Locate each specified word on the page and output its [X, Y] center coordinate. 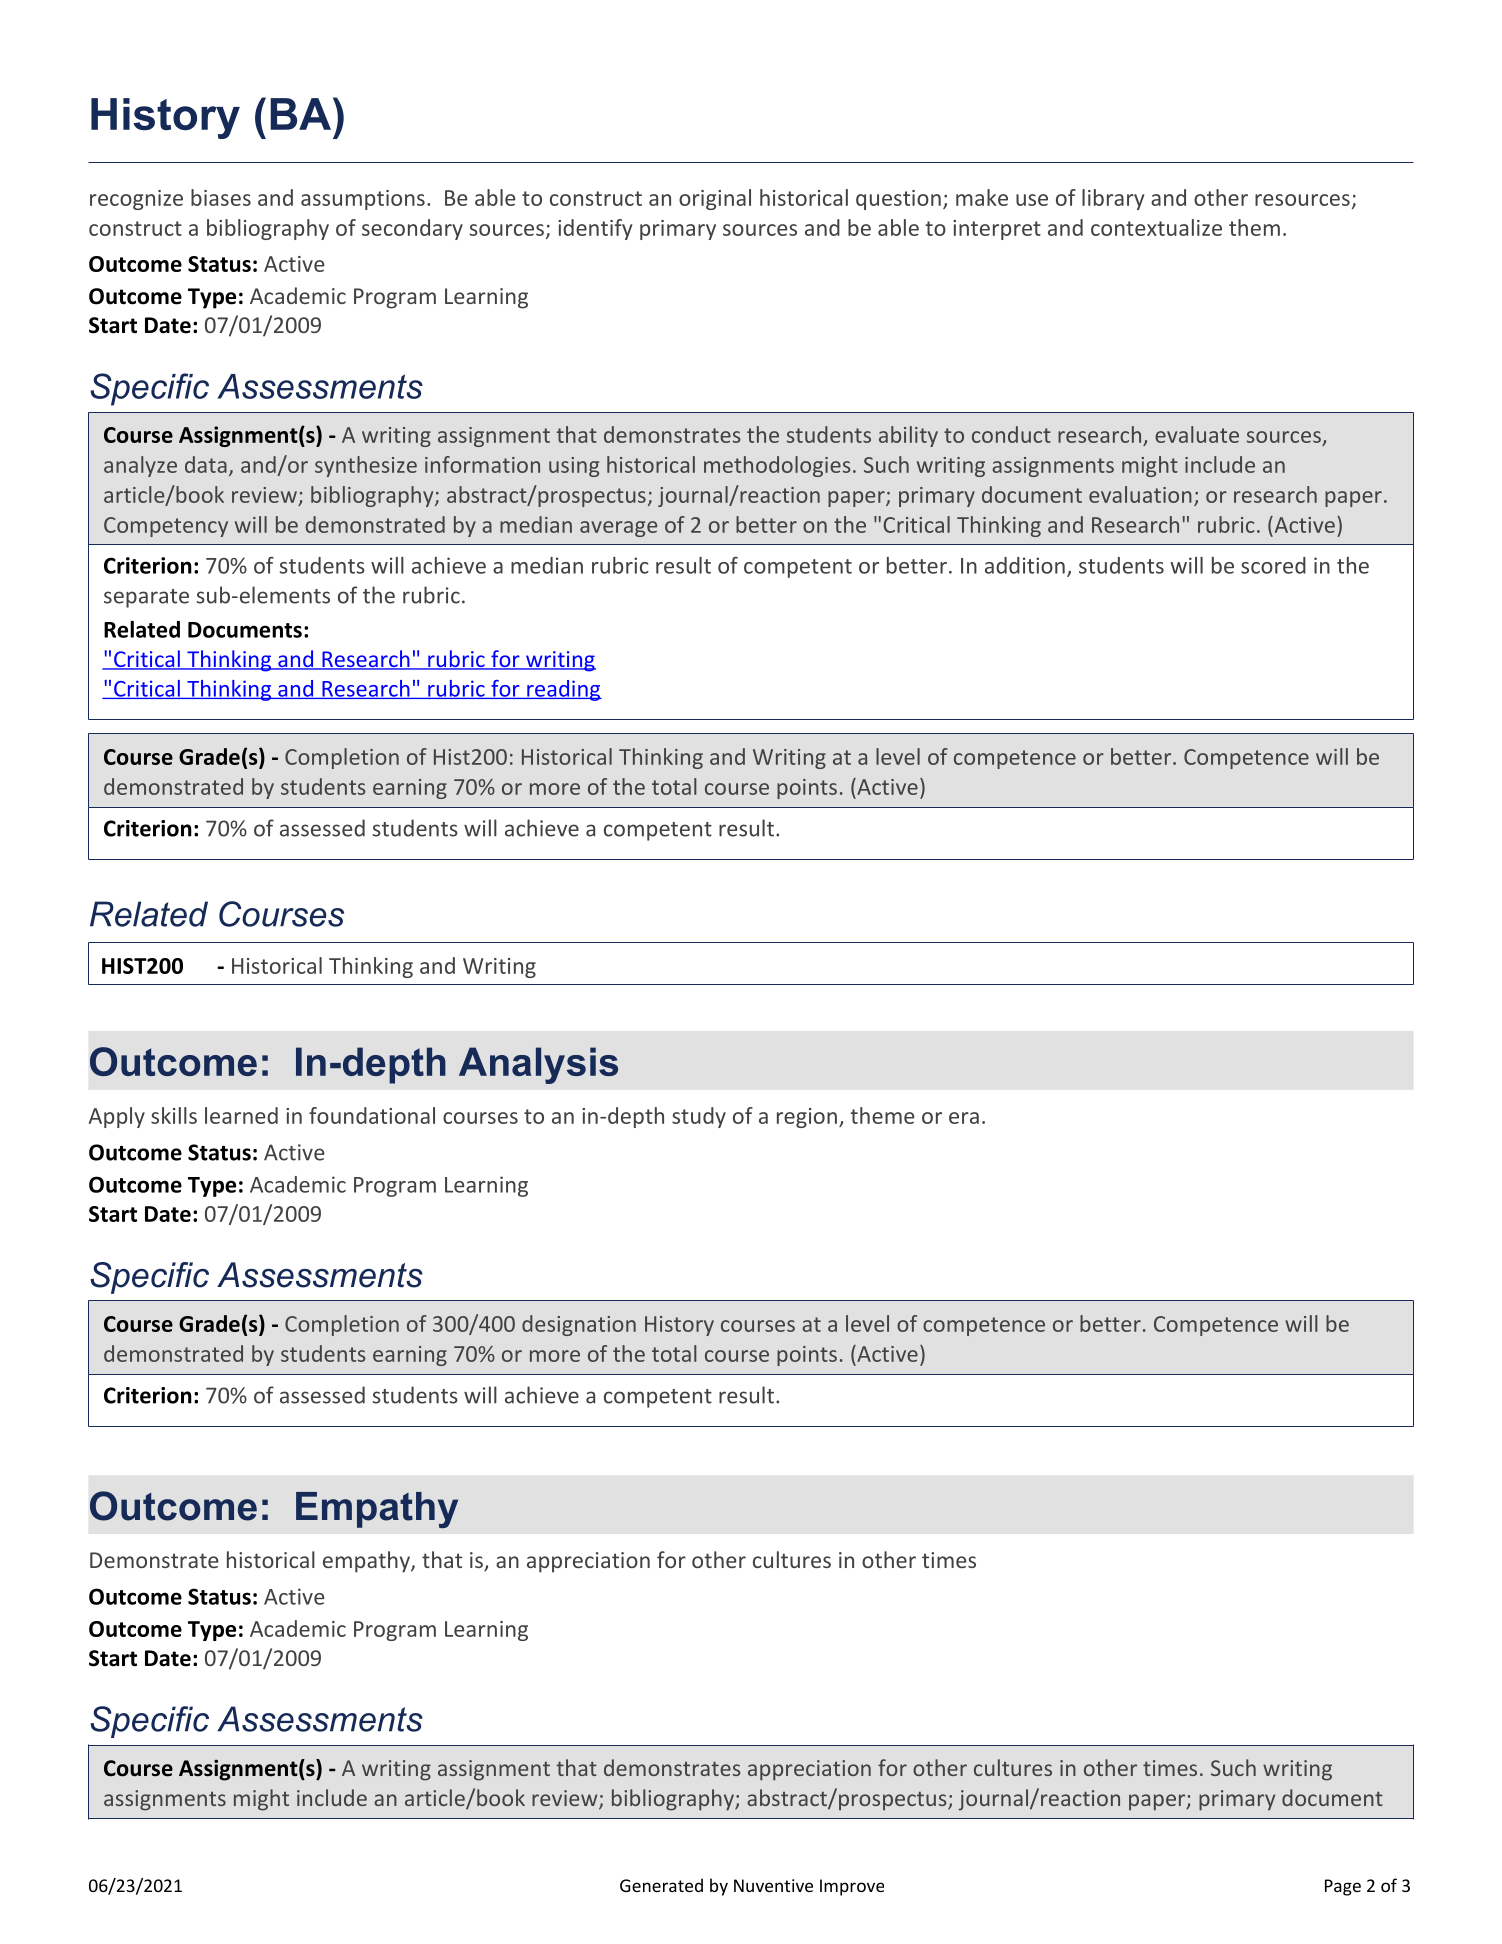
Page [1343, 1887]
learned [241, 1115]
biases [221, 197]
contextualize [1156, 227]
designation [579, 1325]
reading [563, 690]
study [699, 1117]
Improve [852, 1887]
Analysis [538, 1065]
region [807, 1118]
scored [1273, 565]
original [715, 199]
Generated [661, 1885]
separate [146, 598]
